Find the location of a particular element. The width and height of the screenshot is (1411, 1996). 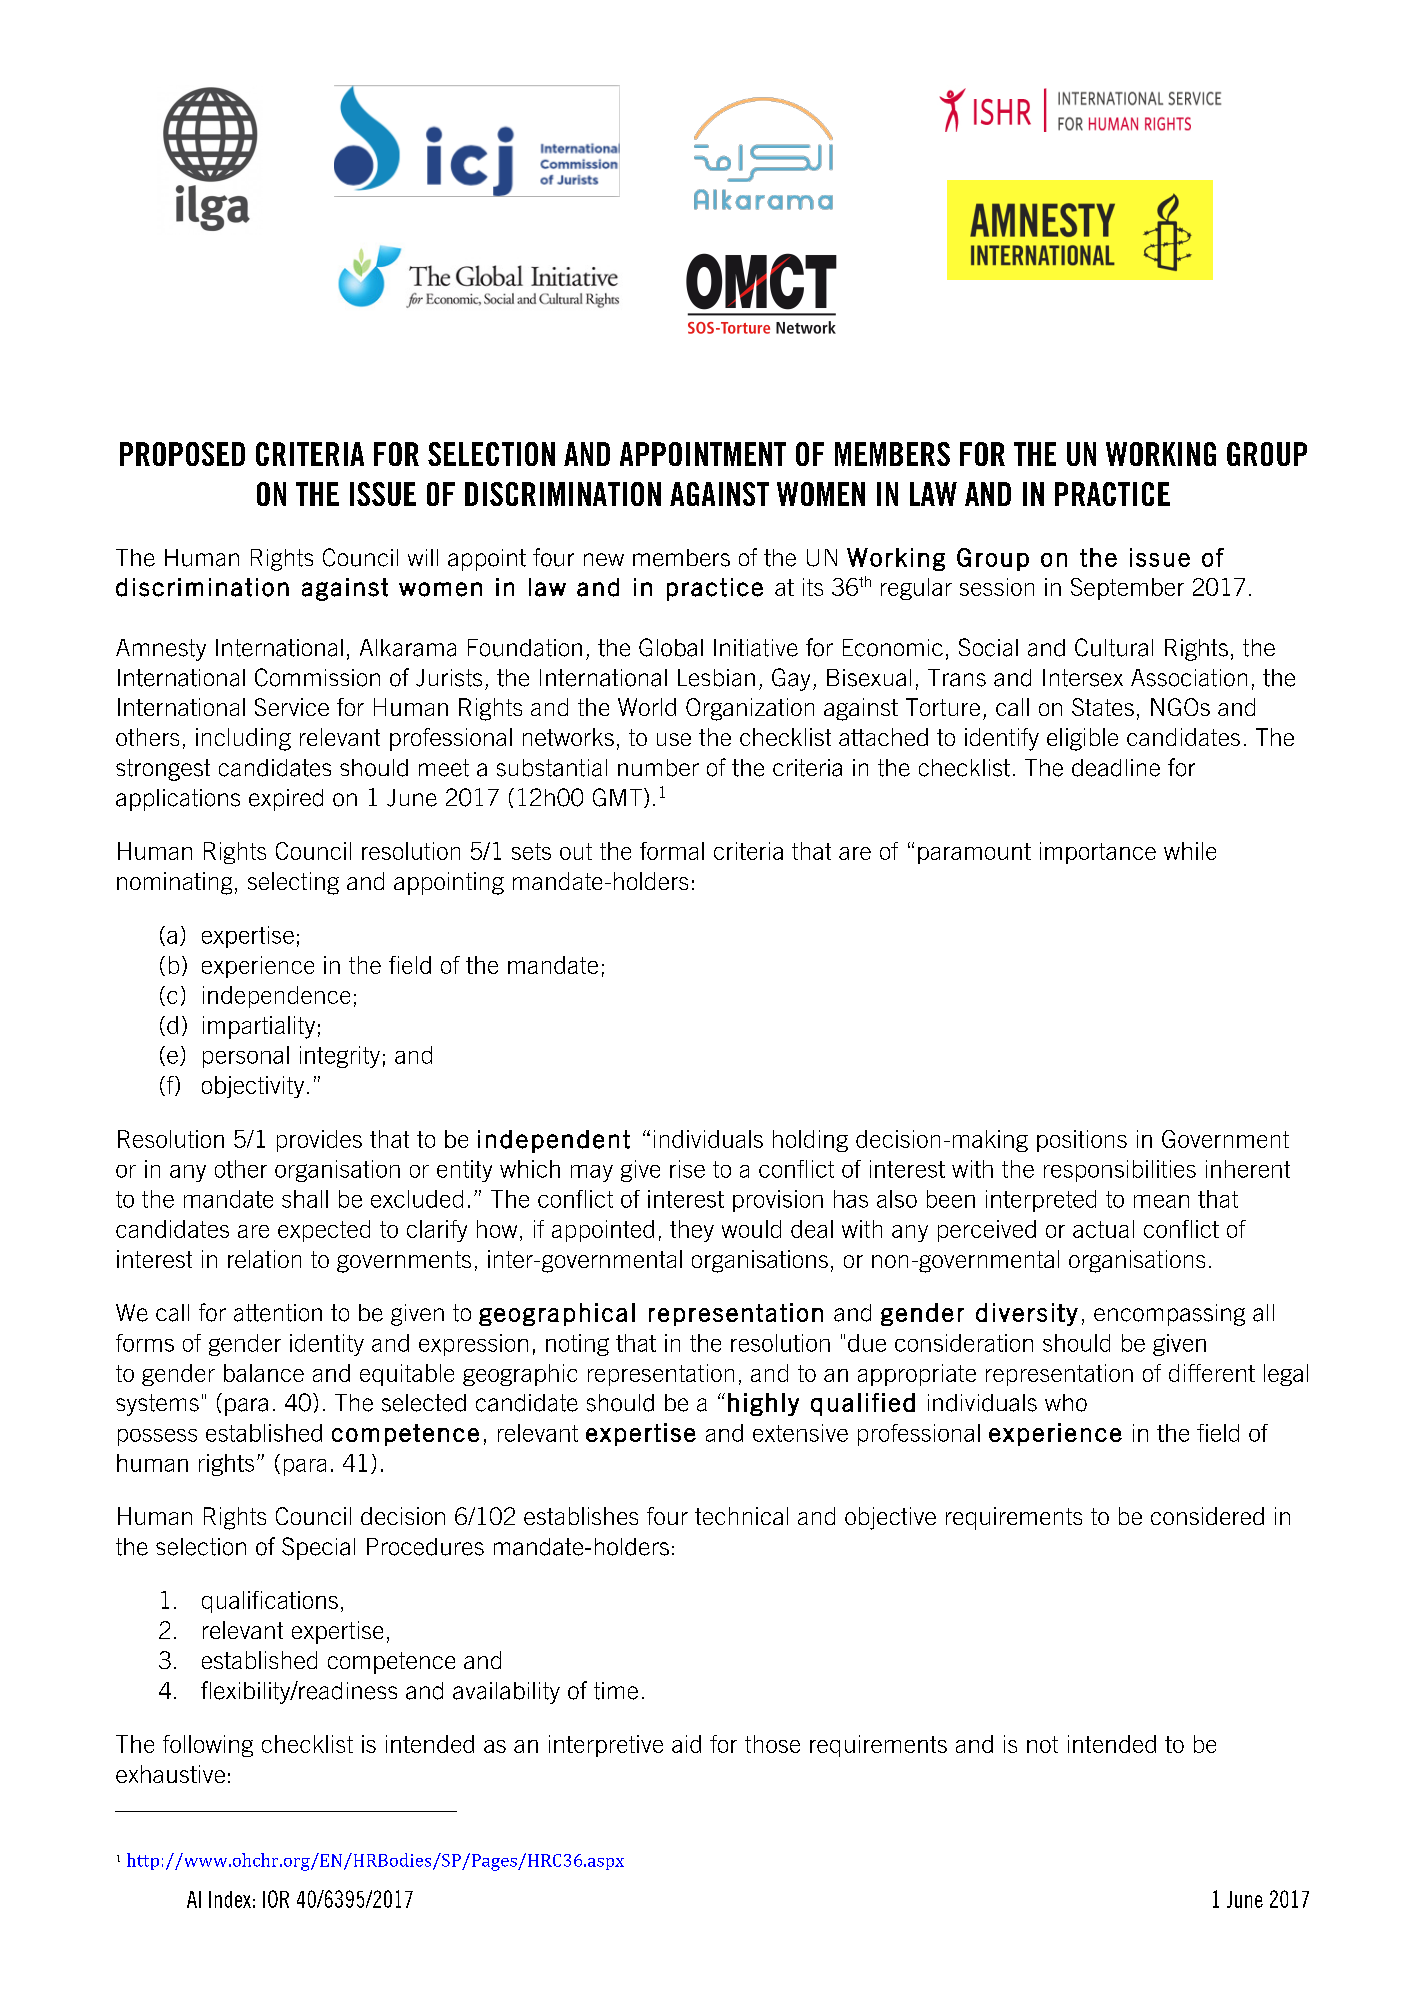

responsibilities is located at coordinates (1120, 1171).
